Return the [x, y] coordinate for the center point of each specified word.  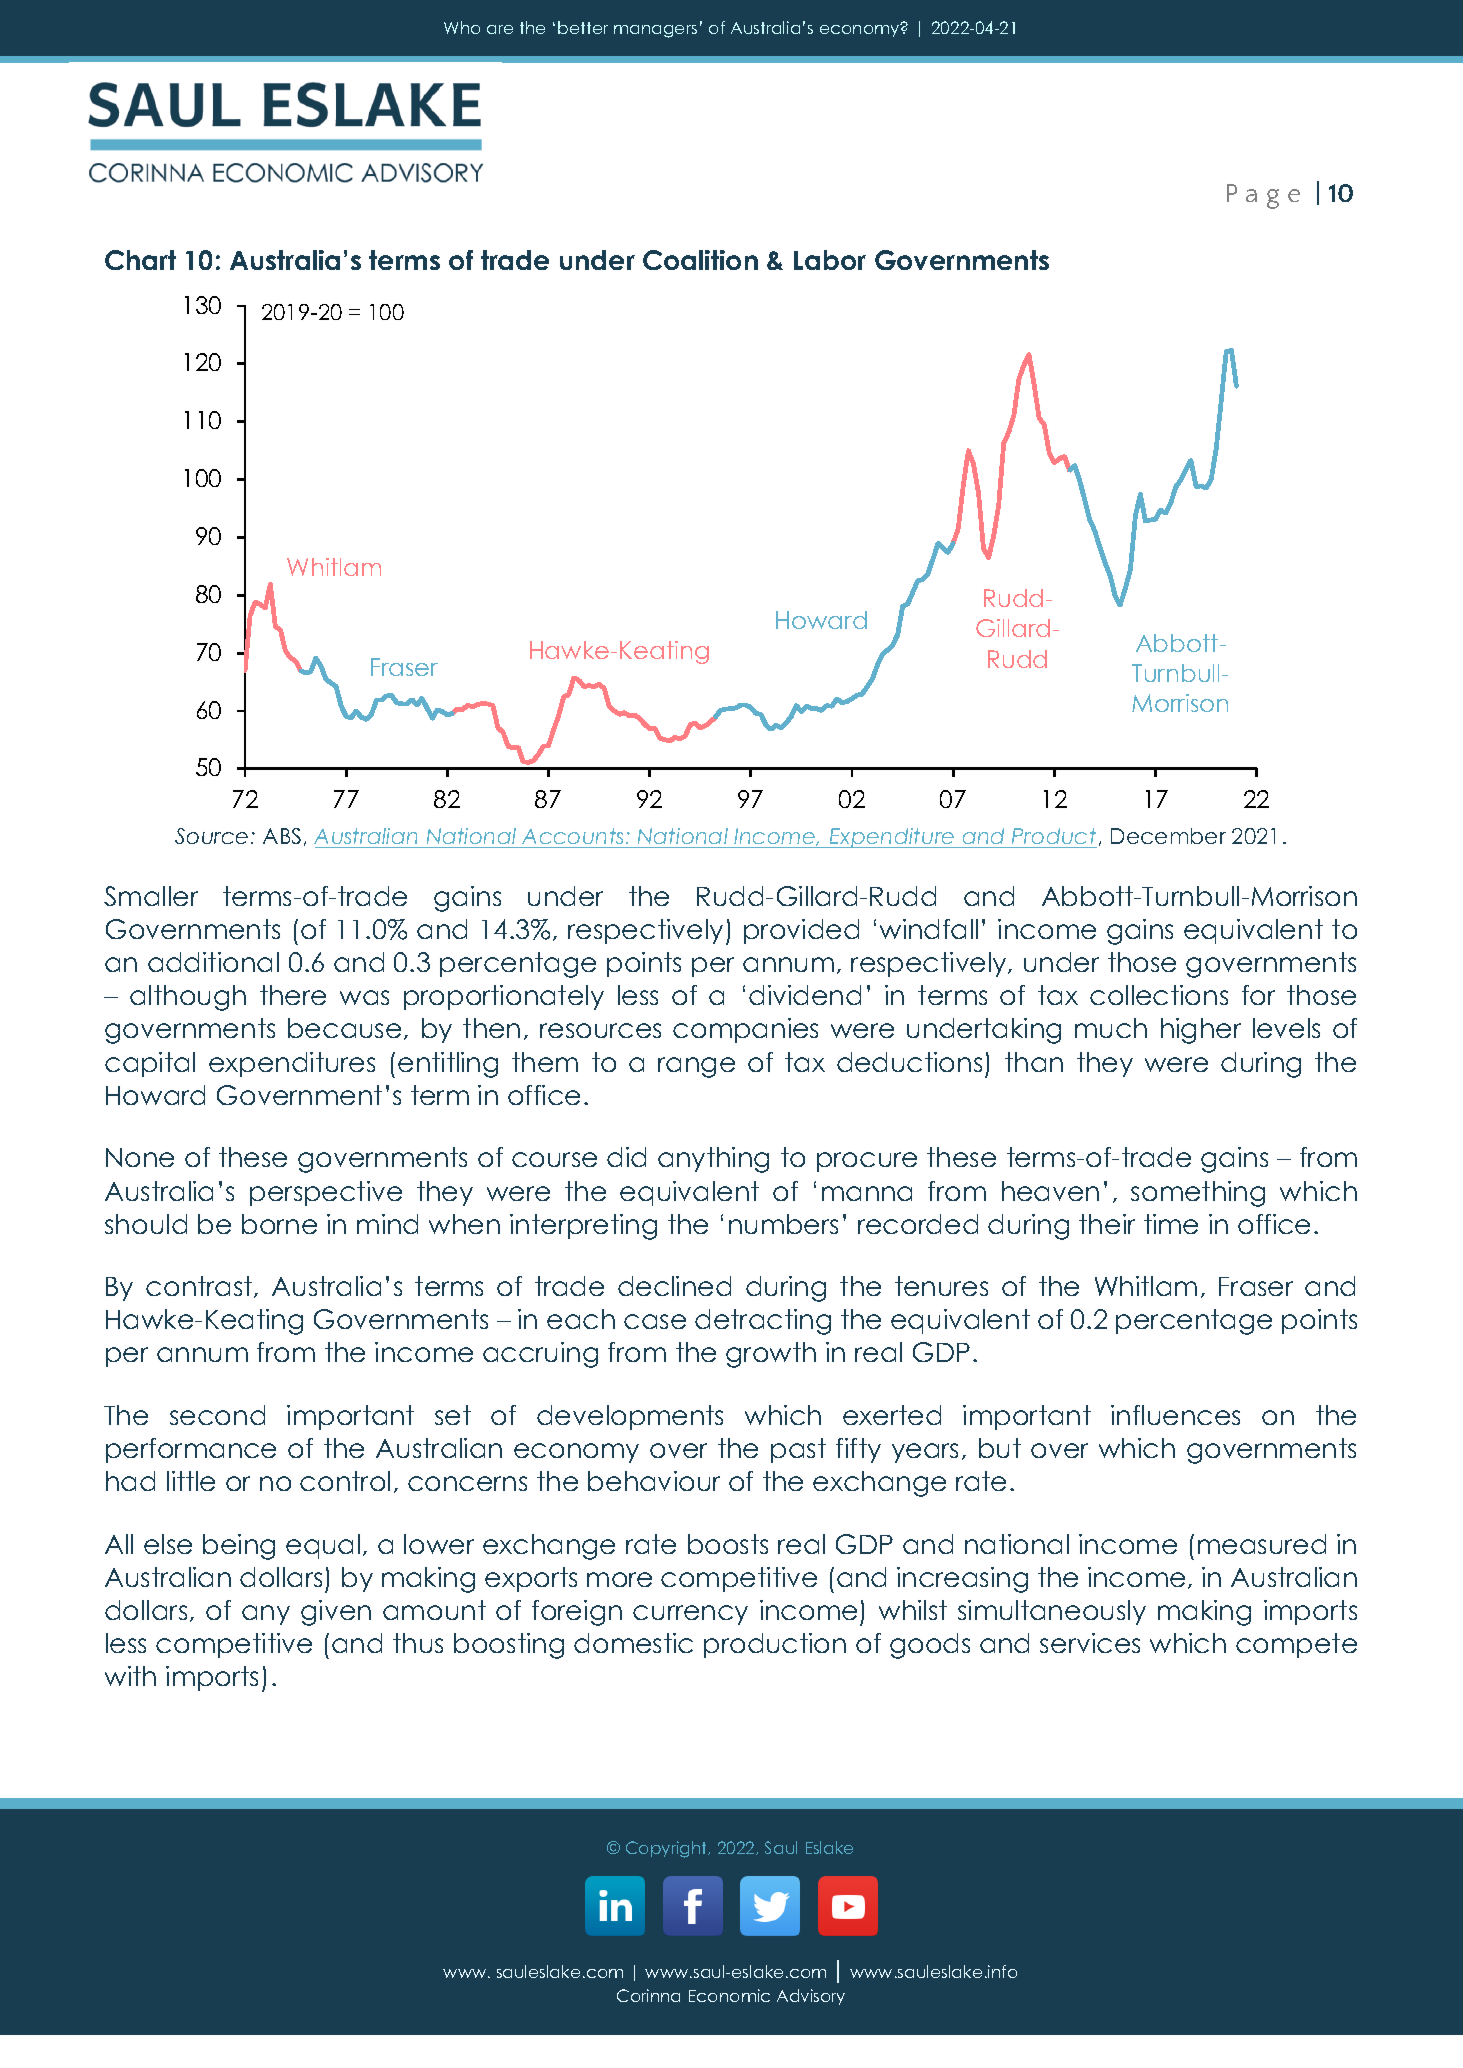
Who [462, 27]
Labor [830, 260]
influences [1175, 1415]
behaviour [654, 1481]
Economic [729, 1995]
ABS [282, 836]
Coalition [700, 260]
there [293, 995]
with [130, 1676]
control [345, 1481]
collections [1159, 995]
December [1168, 836]
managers [655, 31]
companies [745, 1030]
